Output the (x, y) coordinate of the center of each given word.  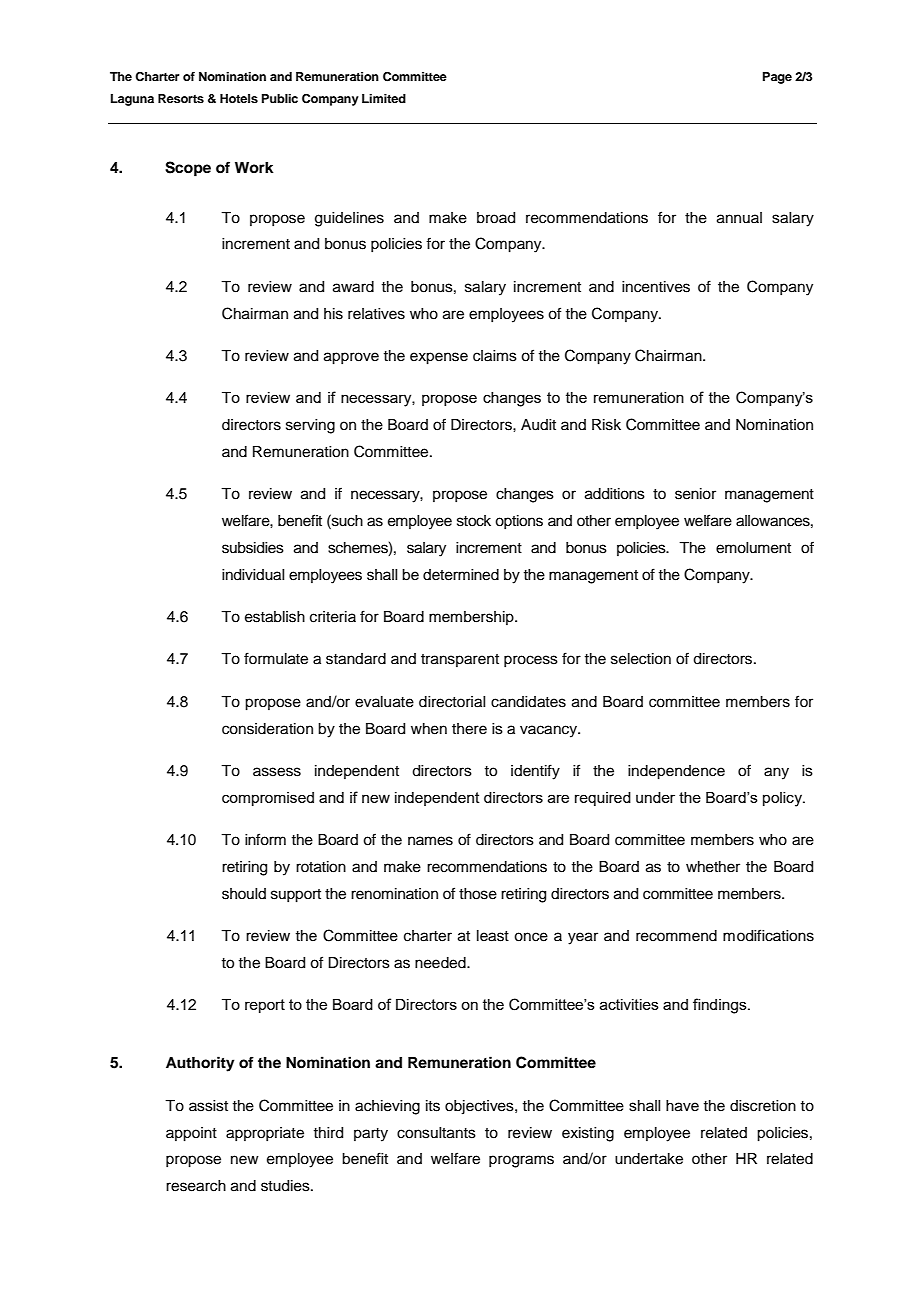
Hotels (239, 98)
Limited (384, 98)
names (430, 841)
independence (676, 772)
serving (310, 426)
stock (474, 521)
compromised (268, 799)
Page (777, 78)
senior (695, 494)
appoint (191, 1134)
